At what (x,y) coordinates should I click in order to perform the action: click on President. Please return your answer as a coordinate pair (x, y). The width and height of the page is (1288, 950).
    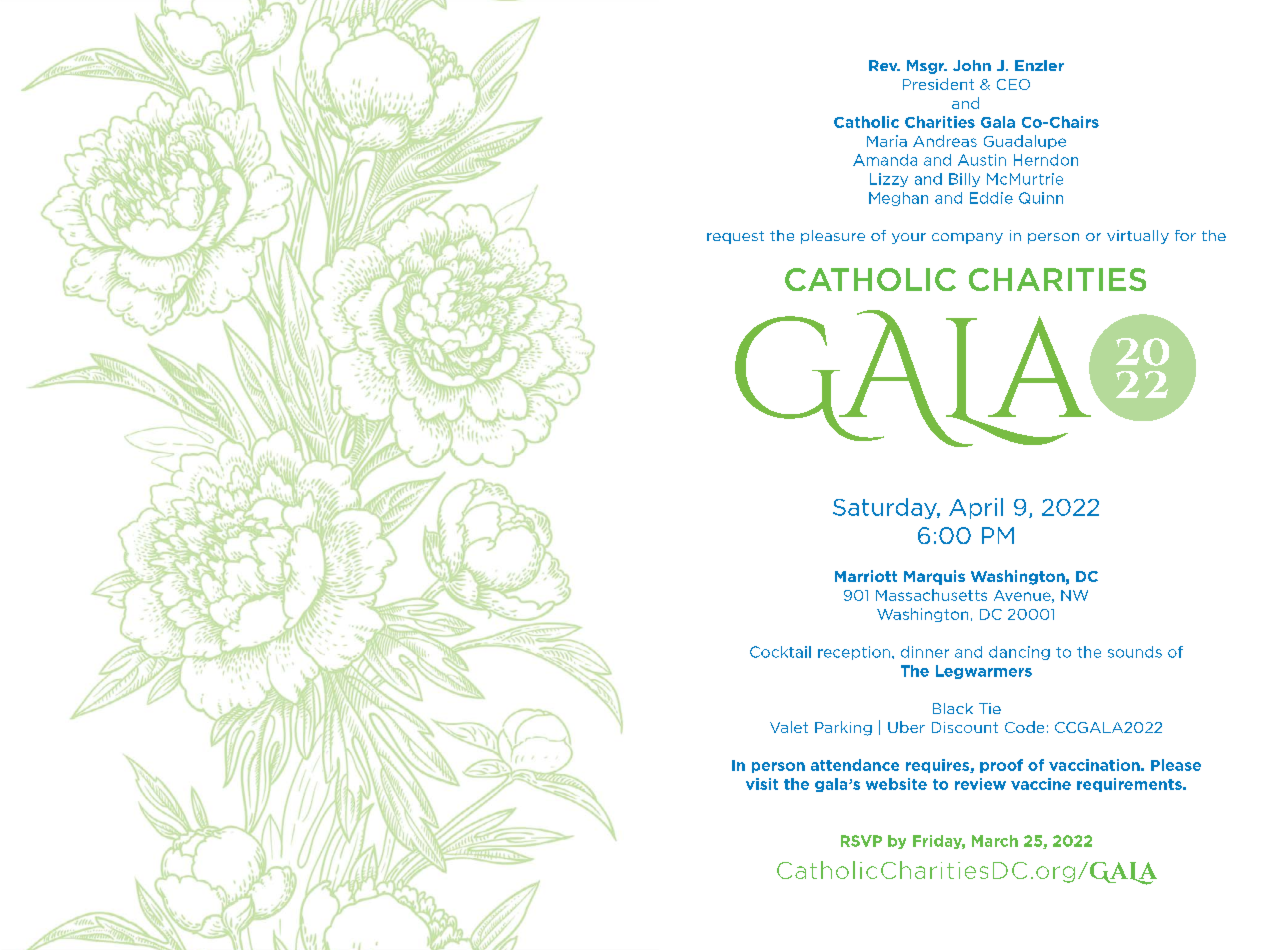
    Looking at the image, I should click on (938, 84).
